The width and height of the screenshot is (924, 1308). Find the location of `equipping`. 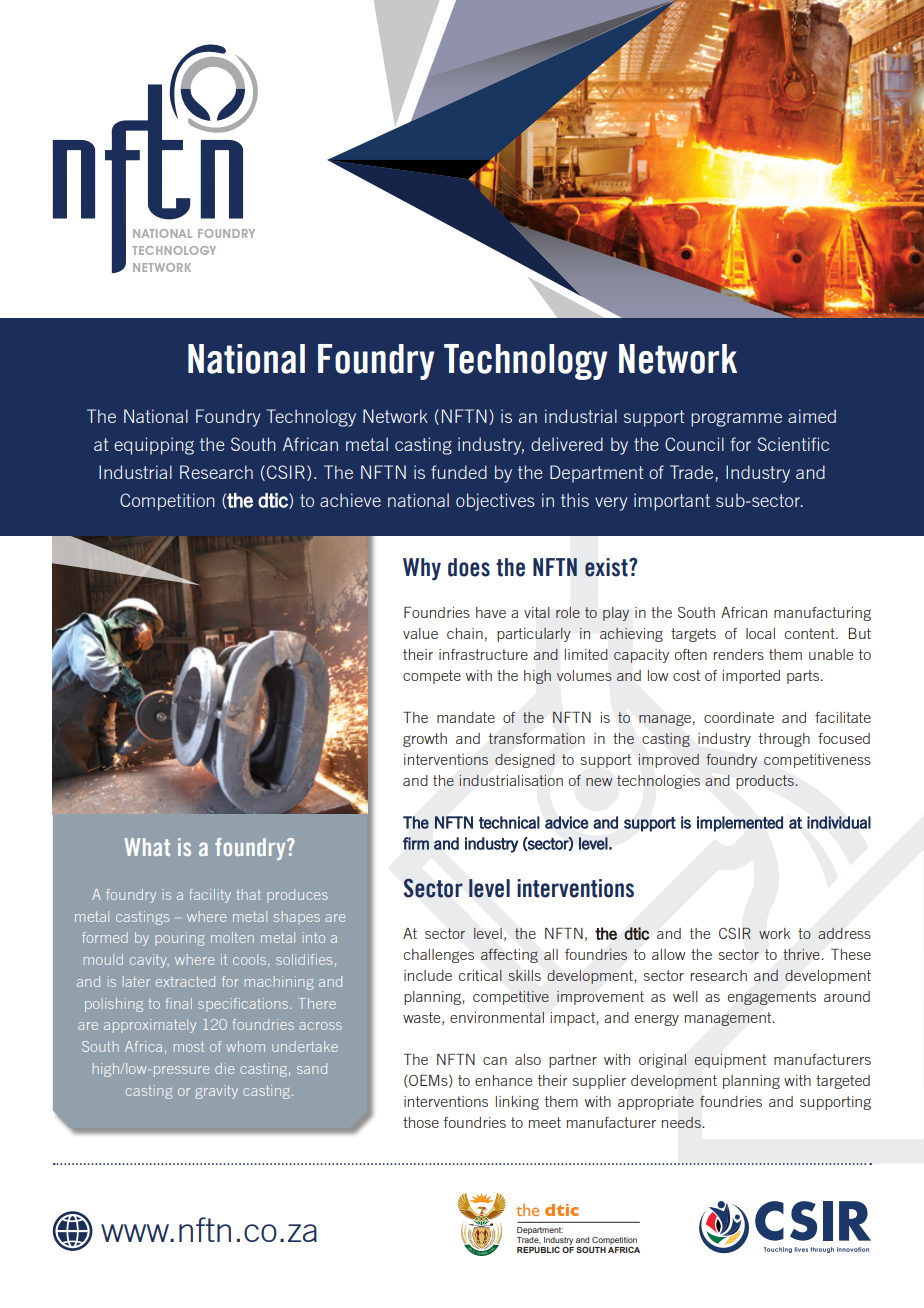

equipping is located at coordinates (154, 446).
